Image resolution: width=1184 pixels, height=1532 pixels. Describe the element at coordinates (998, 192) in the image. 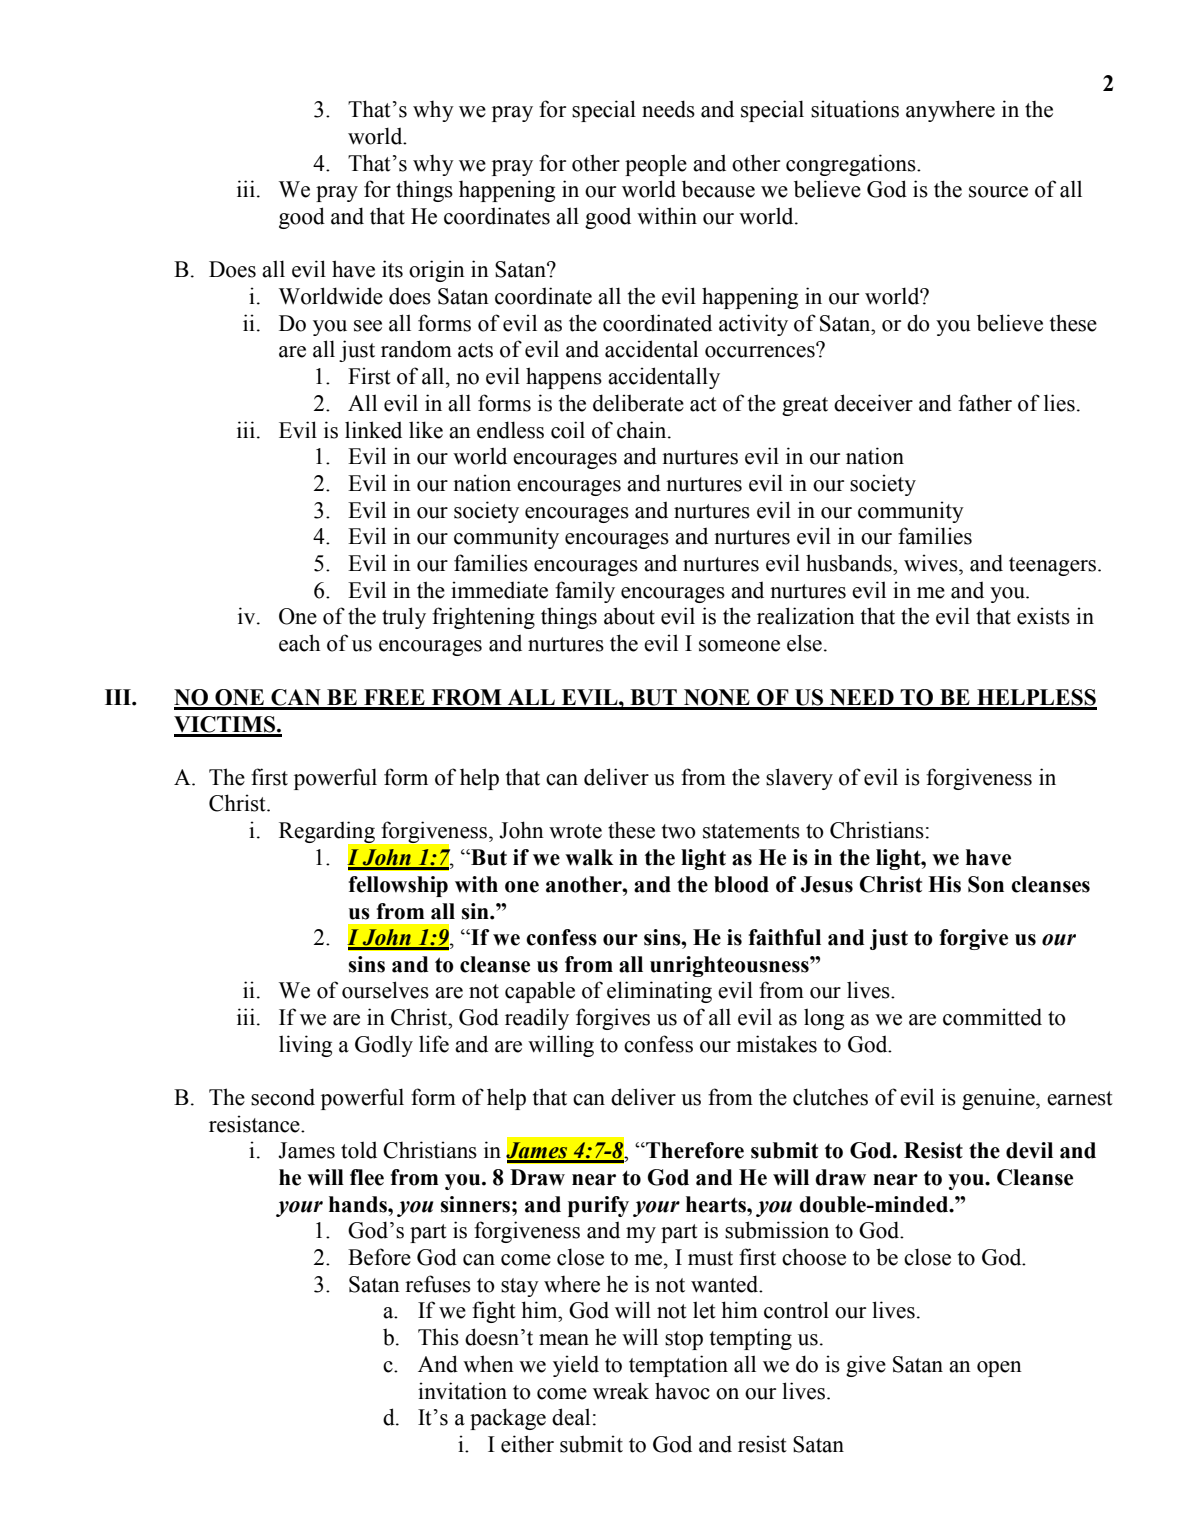

I see `source` at that location.
